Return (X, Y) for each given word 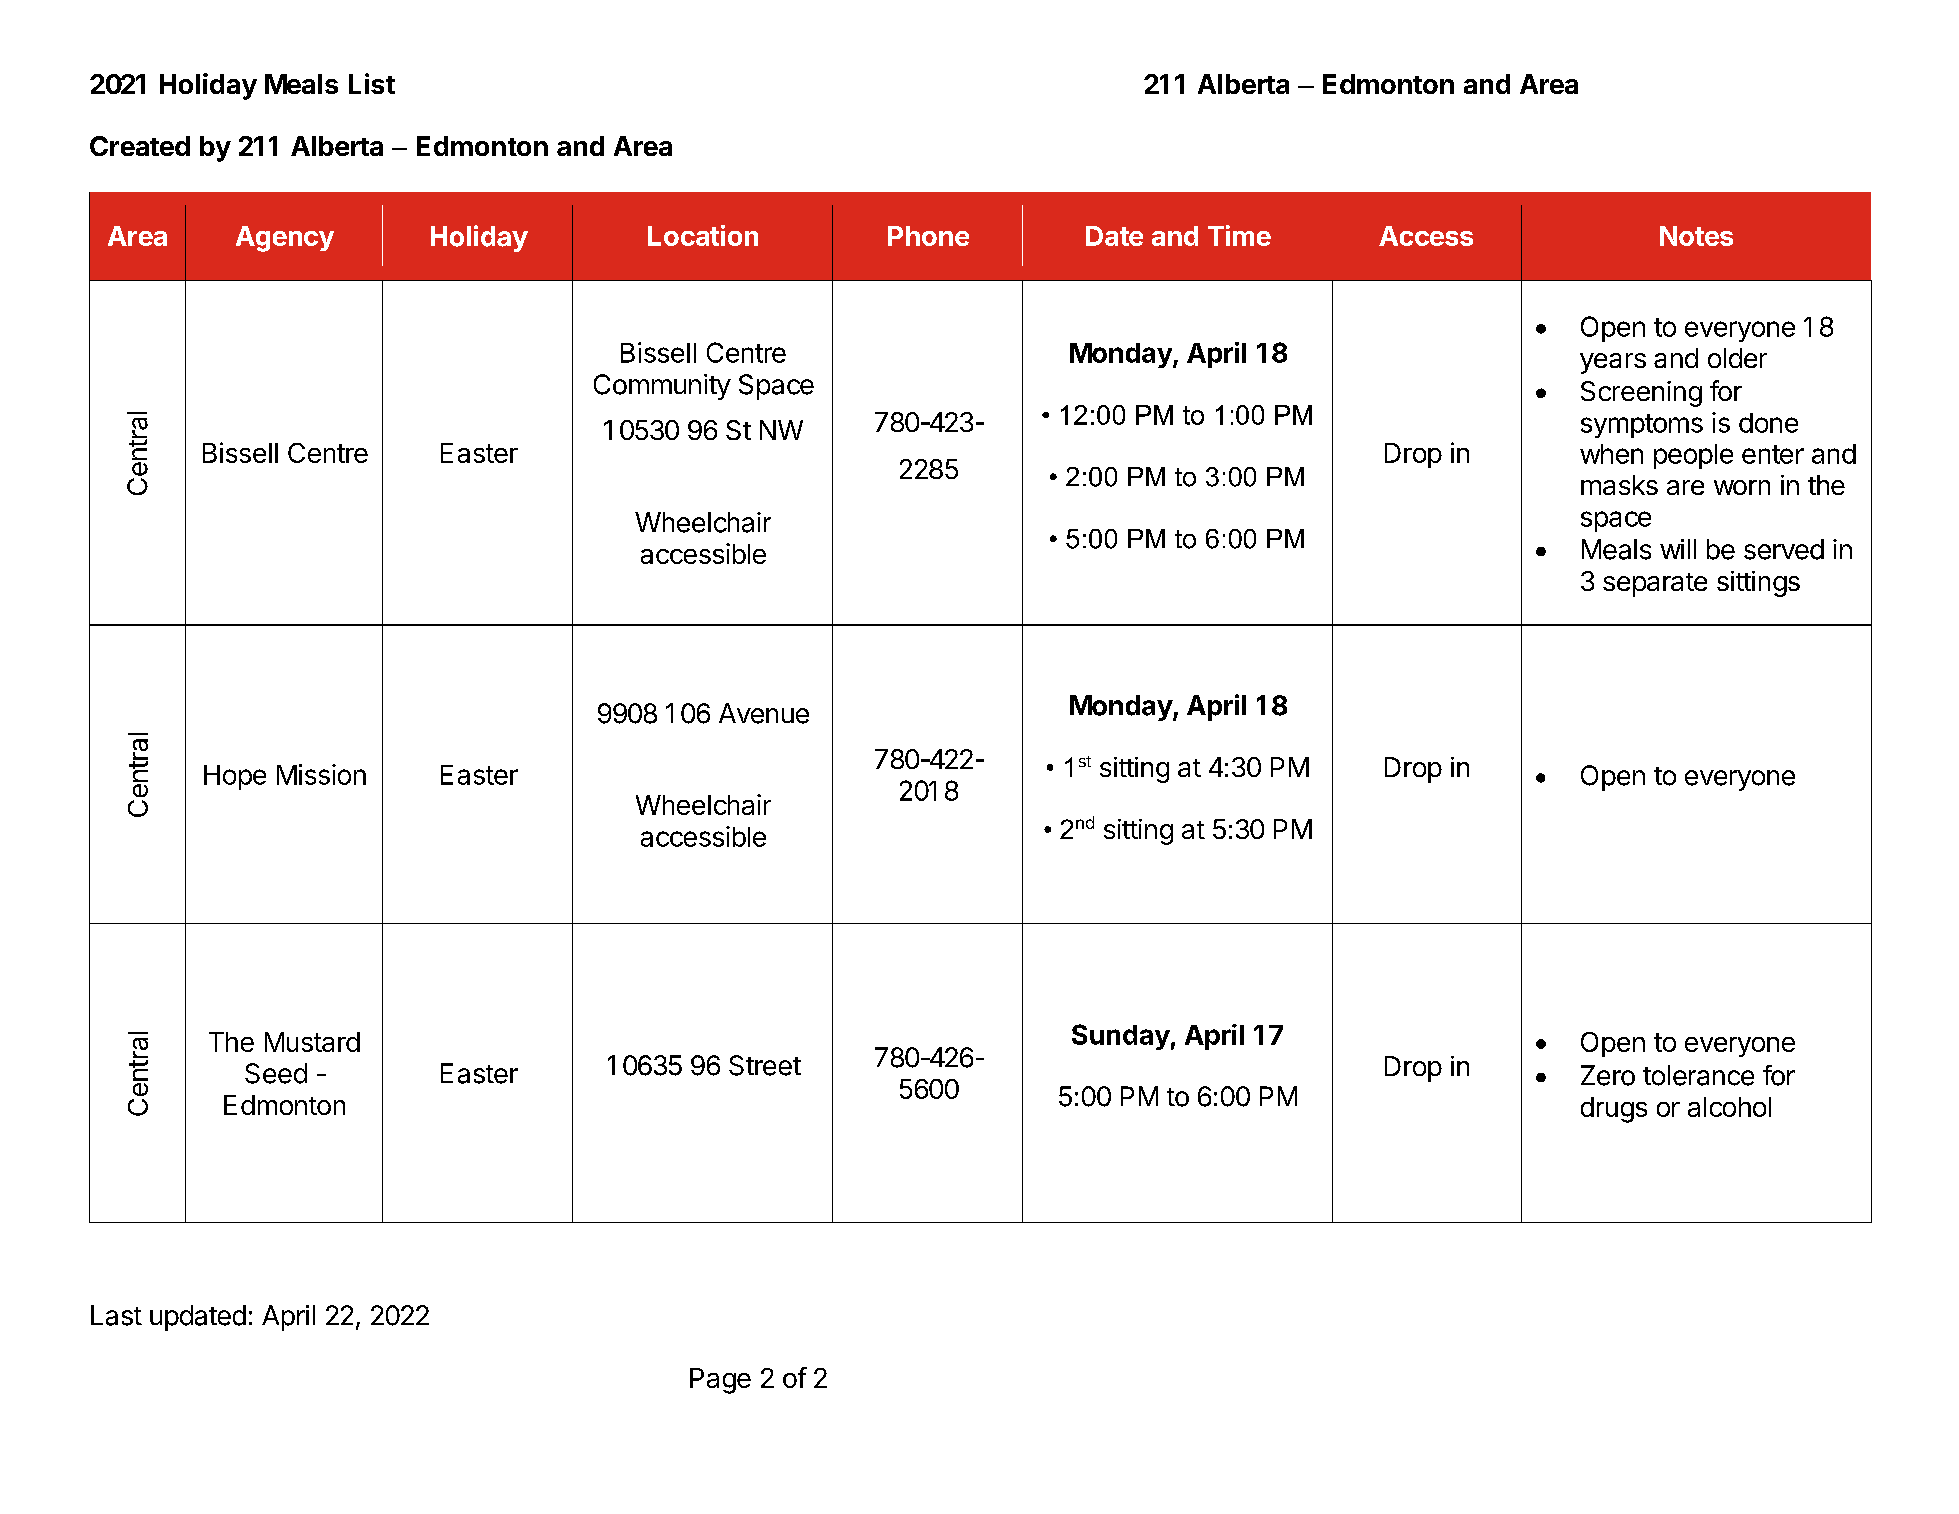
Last (116, 1315)
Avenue (764, 713)
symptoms (1642, 426)
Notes (1696, 236)
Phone (928, 236)
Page (720, 1381)
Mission (321, 774)
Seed (276, 1073)
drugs (1614, 1110)
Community (662, 387)
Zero (1608, 1075)
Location (703, 235)
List (372, 83)
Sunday (1121, 1037)
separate (1655, 585)
